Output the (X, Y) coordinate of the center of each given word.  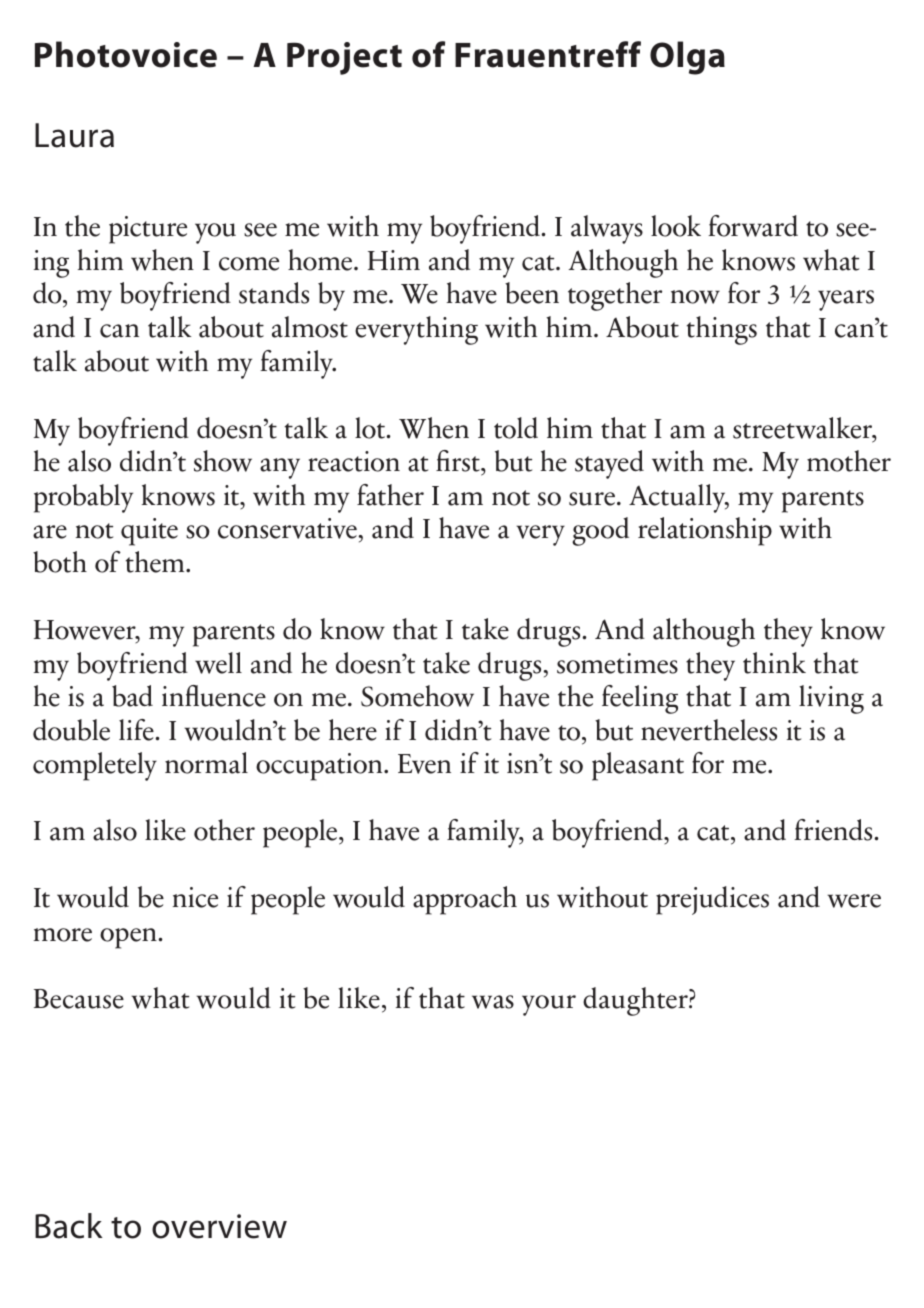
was (493, 1002)
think (774, 663)
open (129, 938)
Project (344, 58)
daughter (636, 1001)
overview (219, 1226)
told (516, 428)
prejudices (712, 900)
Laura (74, 135)
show (223, 461)
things (722, 330)
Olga (687, 58)
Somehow (417, 696)
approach (465, 900)
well (218, 663)
